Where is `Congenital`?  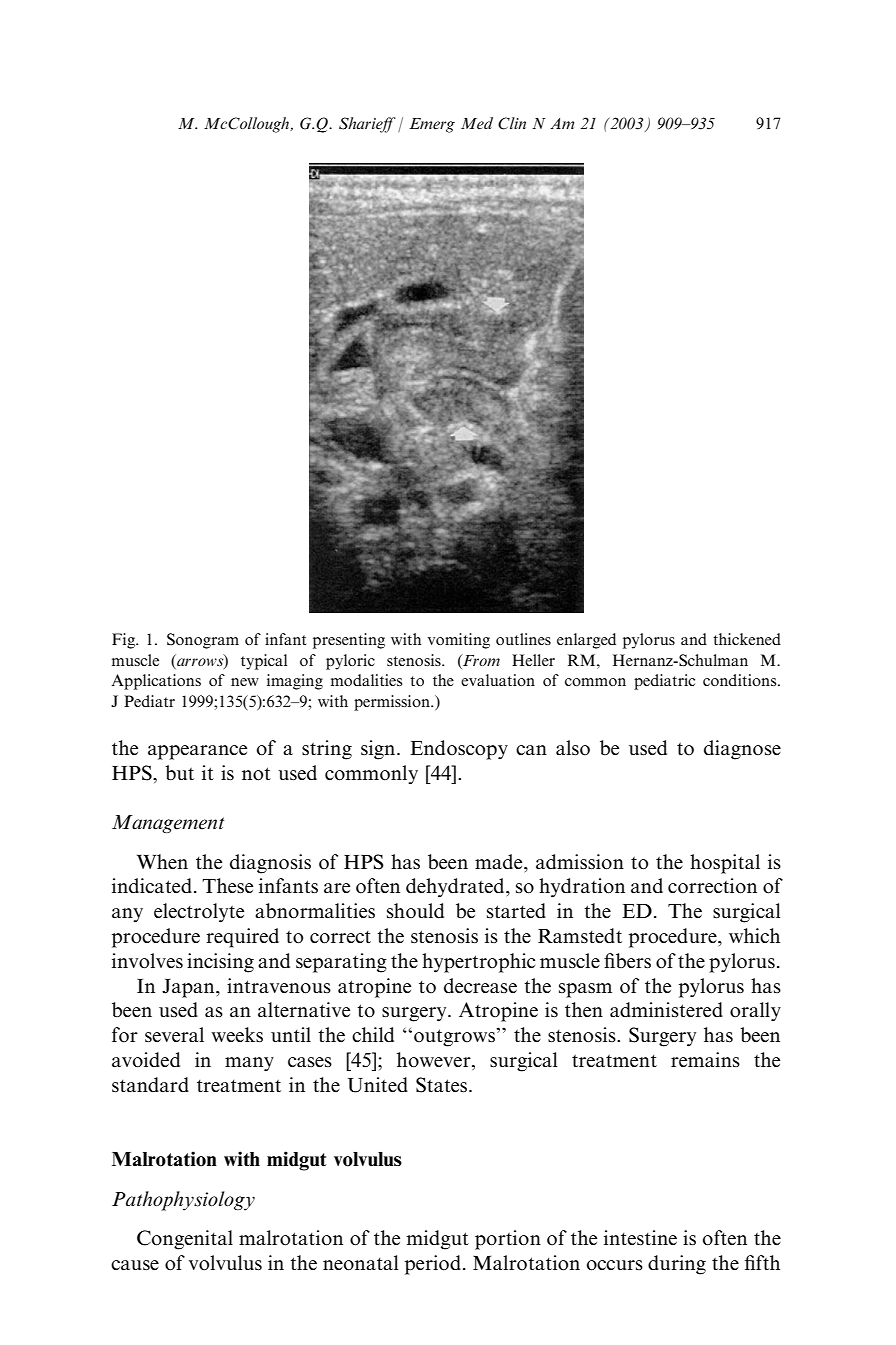 Congenital is located at coordinates (185, 1240).
